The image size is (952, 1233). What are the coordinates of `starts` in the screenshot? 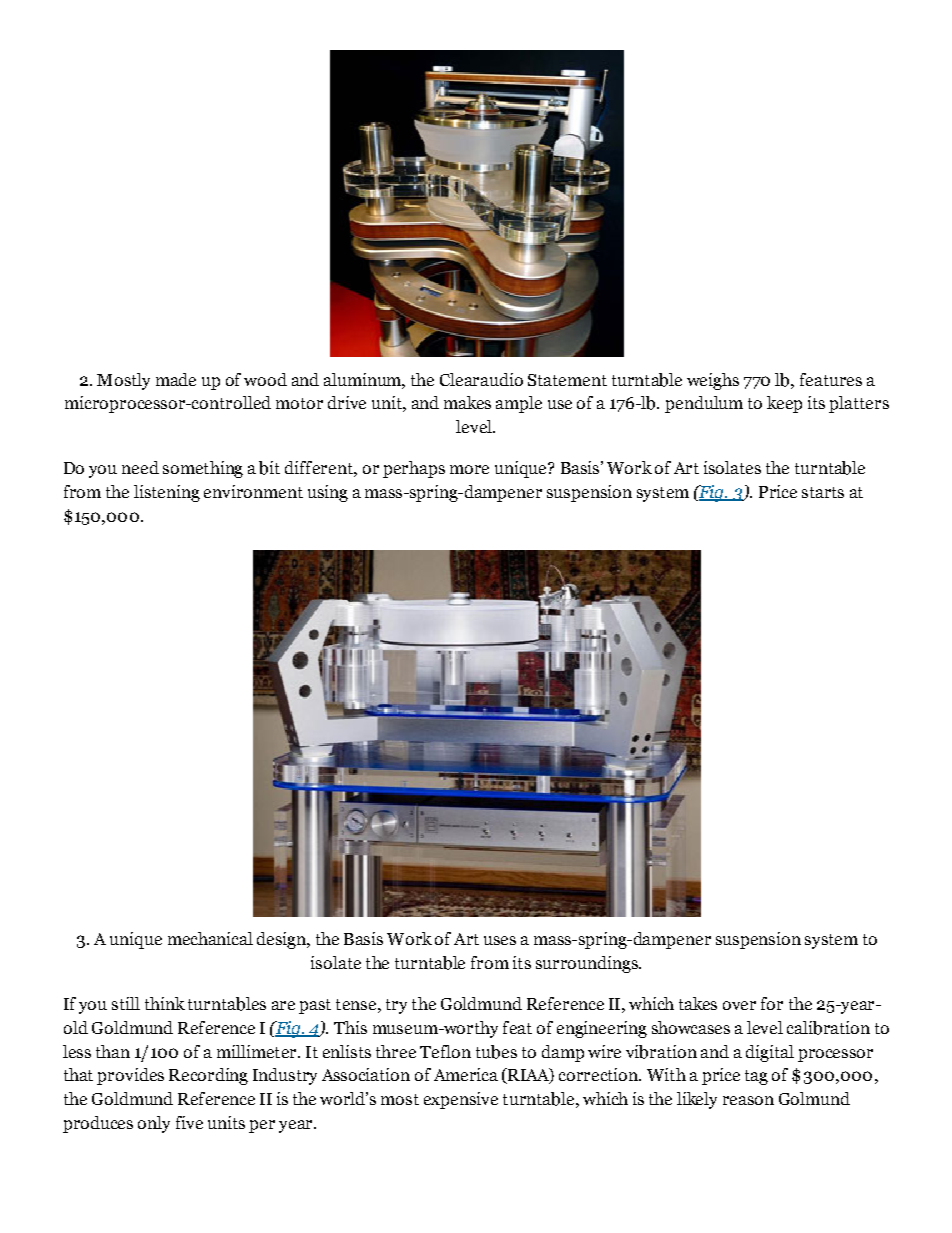 It's located at (823, 492).
